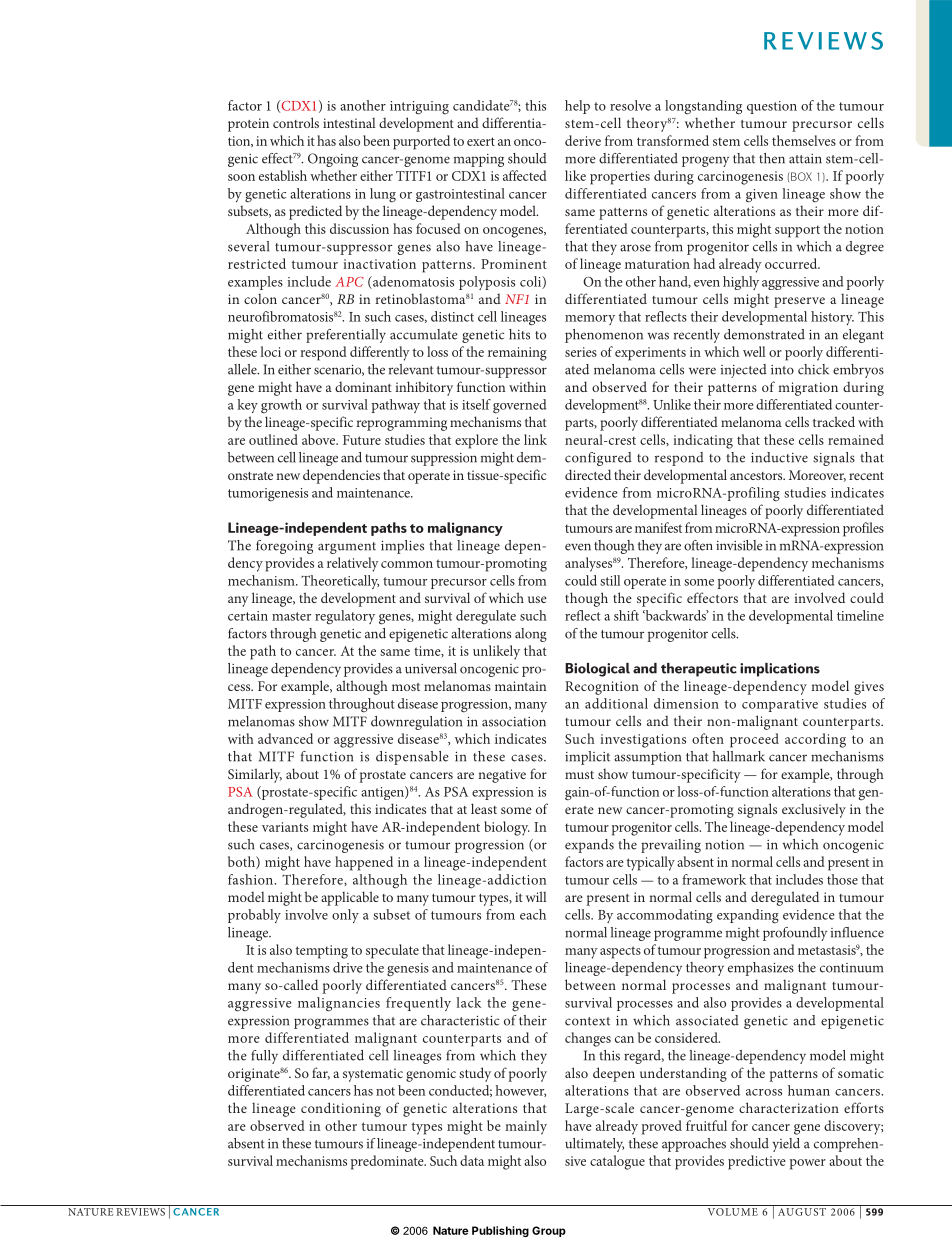 The image size is (952, 1251). Describe the element at coordinates (520, 686) in the screenshot. I see `maintain` at that location.
